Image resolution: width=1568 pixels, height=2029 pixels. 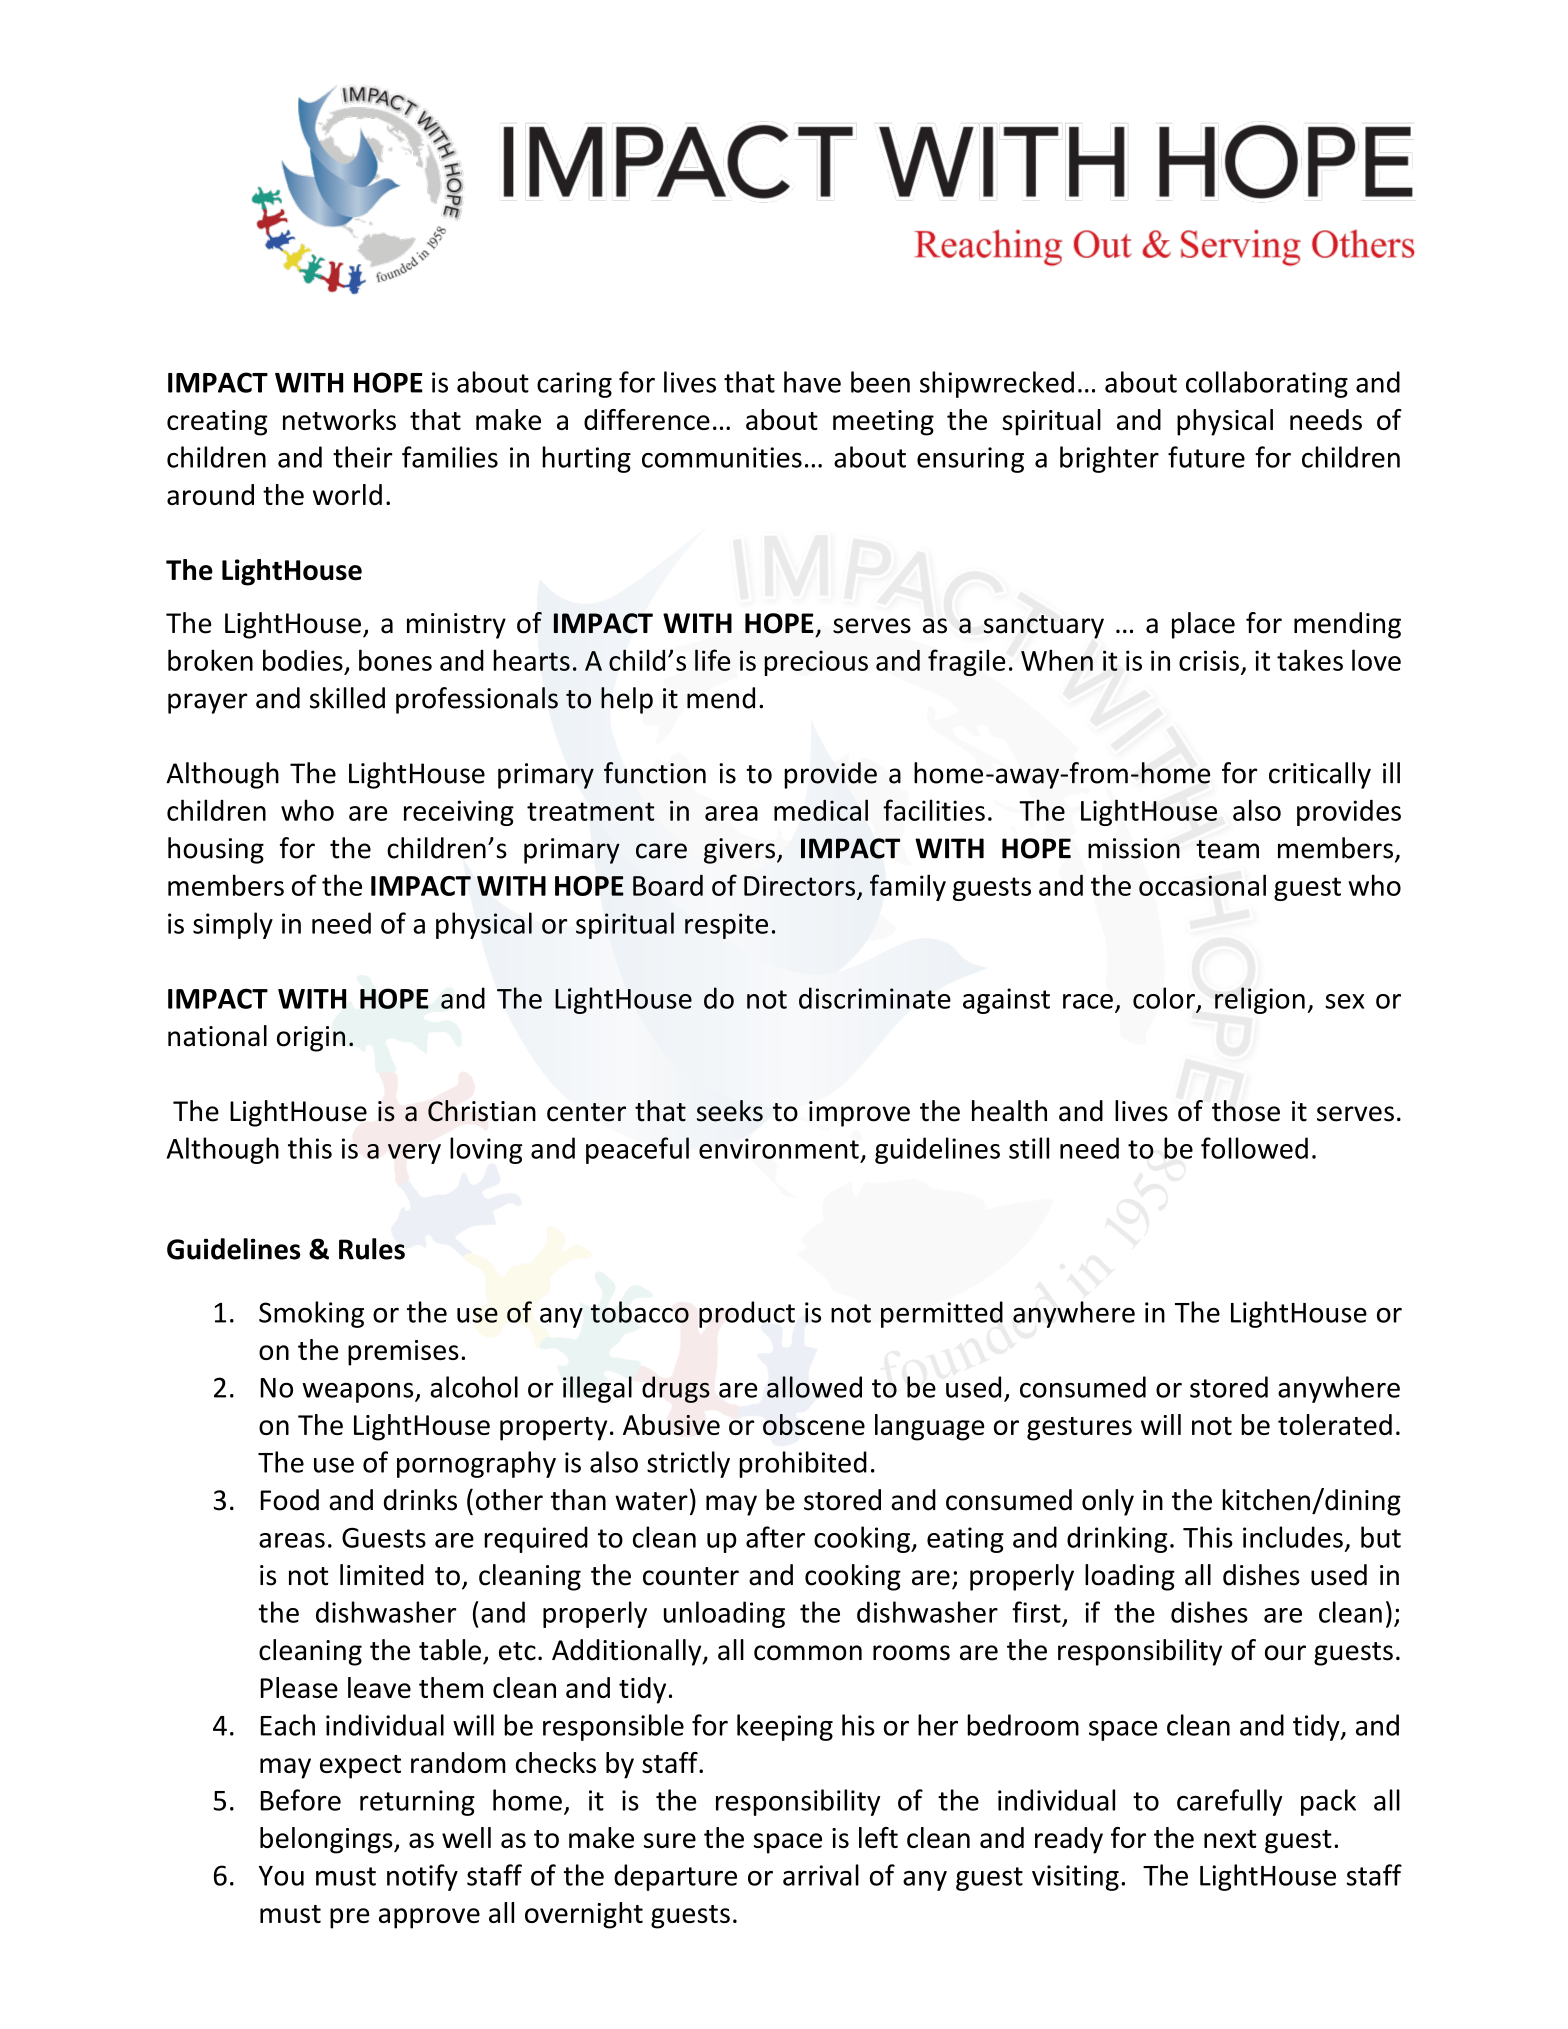 I want to click on next, so click(x=1230, y=1839).
